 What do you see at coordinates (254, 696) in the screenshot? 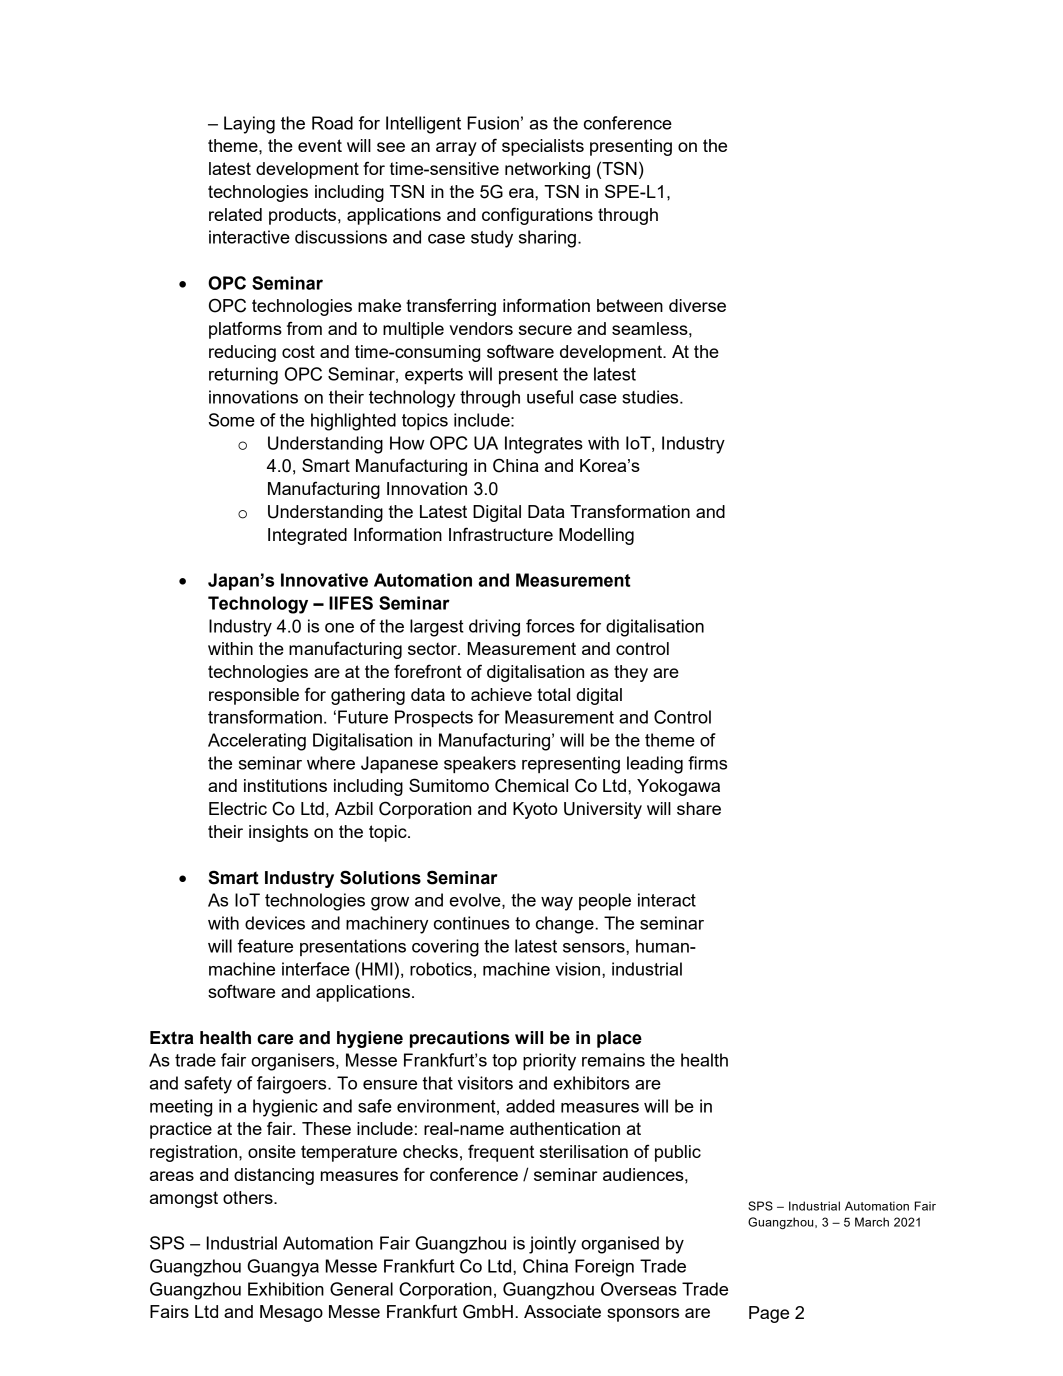
I see `responsible` at bounding box center [254, 696].
